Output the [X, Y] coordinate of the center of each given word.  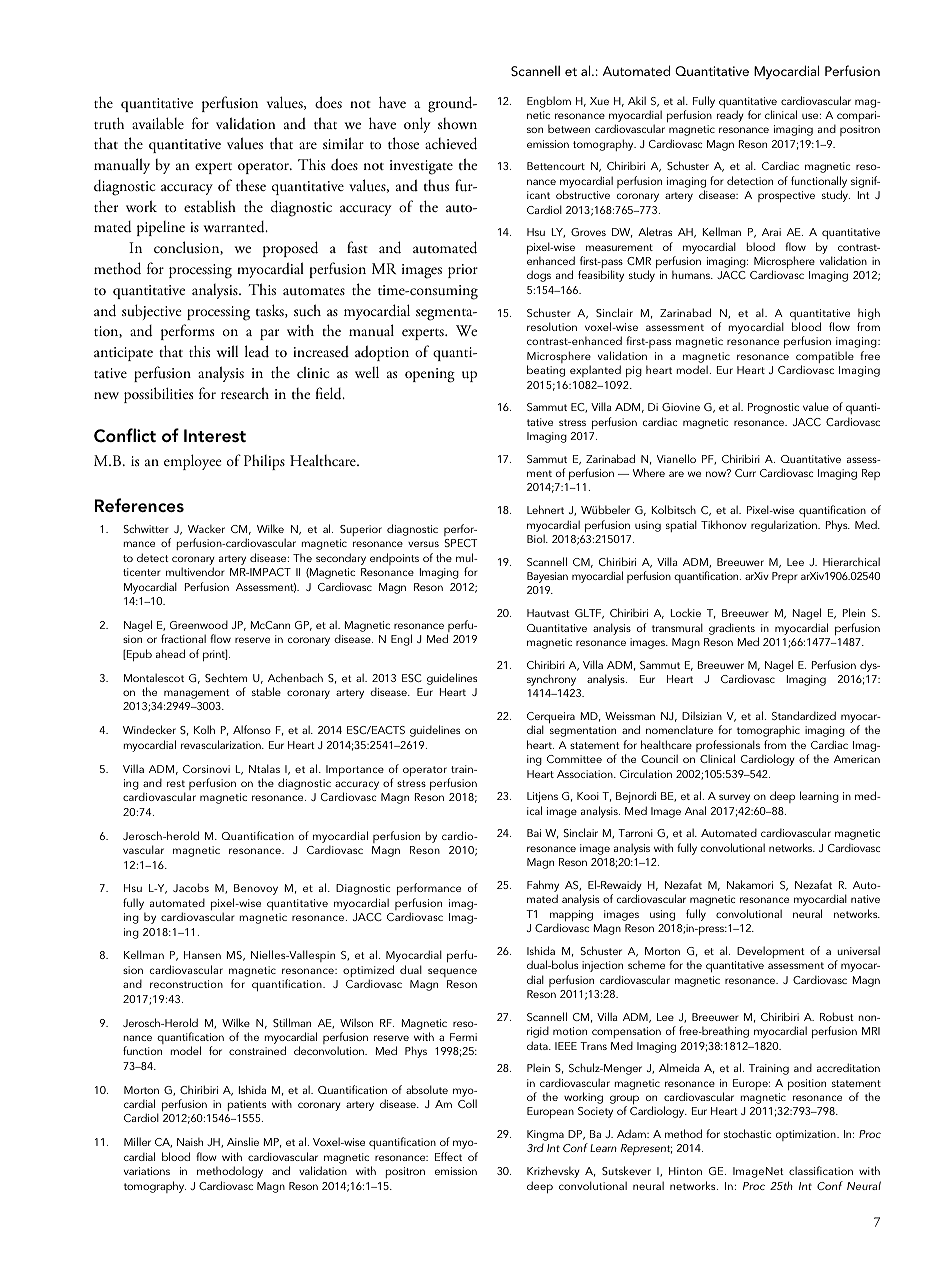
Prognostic [773, 408]
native [865, 899]
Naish [190, 1141]
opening [430, 375]
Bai [534, 833]
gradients [732, 629]
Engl [401, 640]
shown [457, 123]
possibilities [158, 395]
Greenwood [199, 624]
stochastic [747, 1133]
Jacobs [191, 887]
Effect [448, 1156]
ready [730, 116]
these [251, 185]
